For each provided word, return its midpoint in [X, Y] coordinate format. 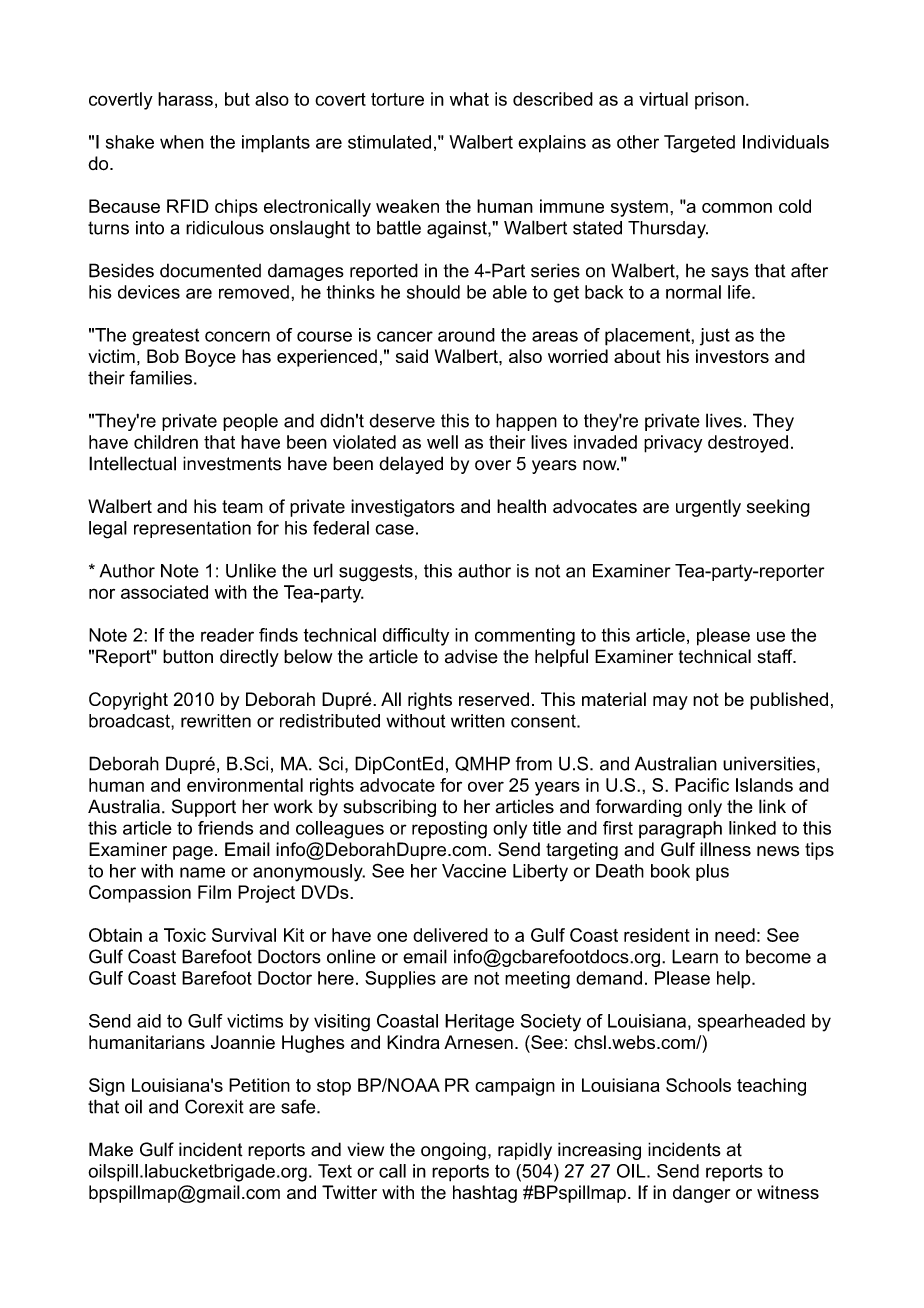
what [469, 99]
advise [471, 656]
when [182, 142]
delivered [450, 935]
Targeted [699, 144]
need [735, 935]
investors [732, 356]
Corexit [214, 1106]
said [412, 356]
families [160, 377]
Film [214, 892]
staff [776, 656]
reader [227, 635]
